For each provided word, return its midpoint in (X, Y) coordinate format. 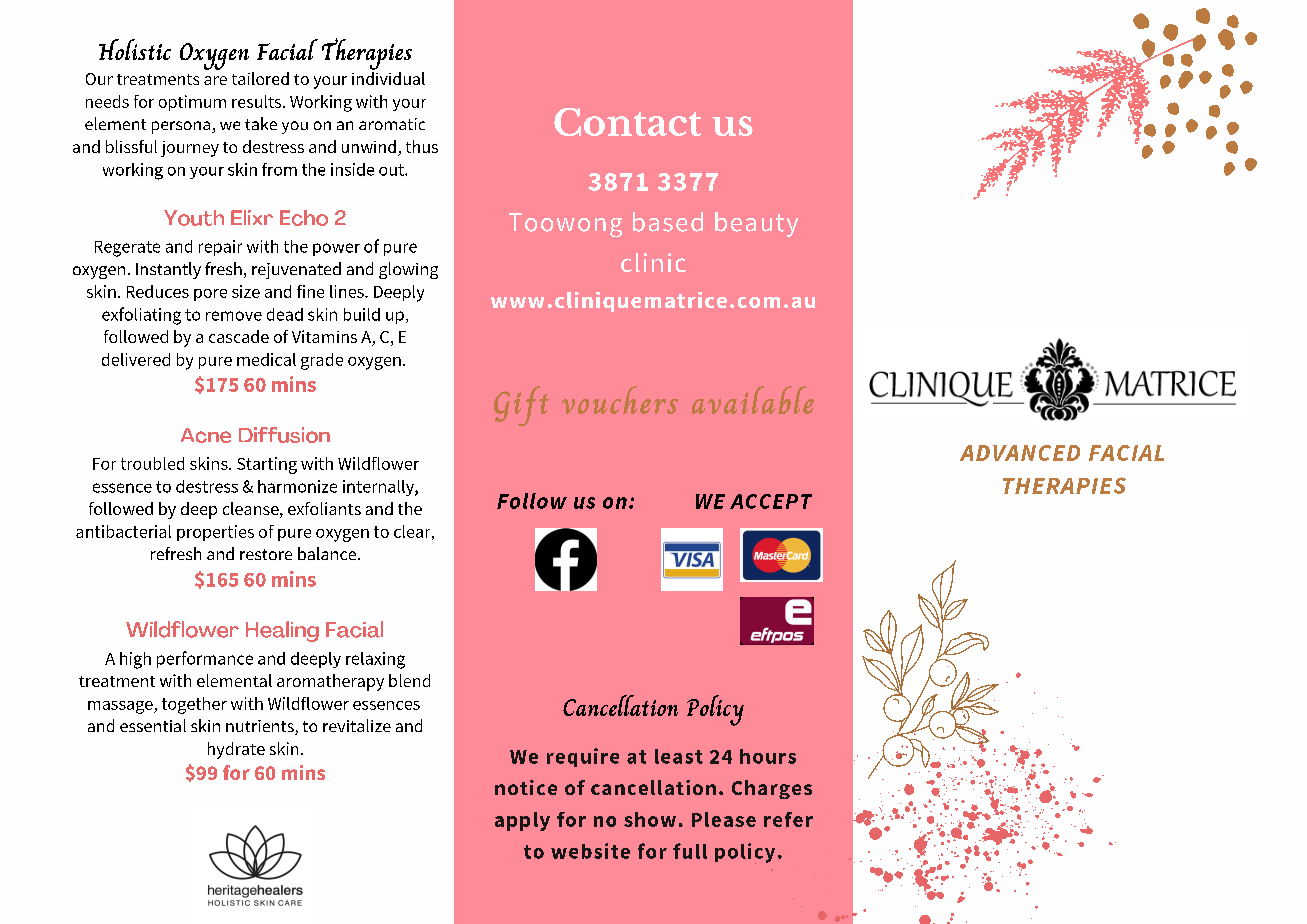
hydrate (236, 750)
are (215, 80)
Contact (627, 122)
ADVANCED (1020, 453)
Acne (206, 435)
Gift (521, 406)
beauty (756, 224)
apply (522, 821)
